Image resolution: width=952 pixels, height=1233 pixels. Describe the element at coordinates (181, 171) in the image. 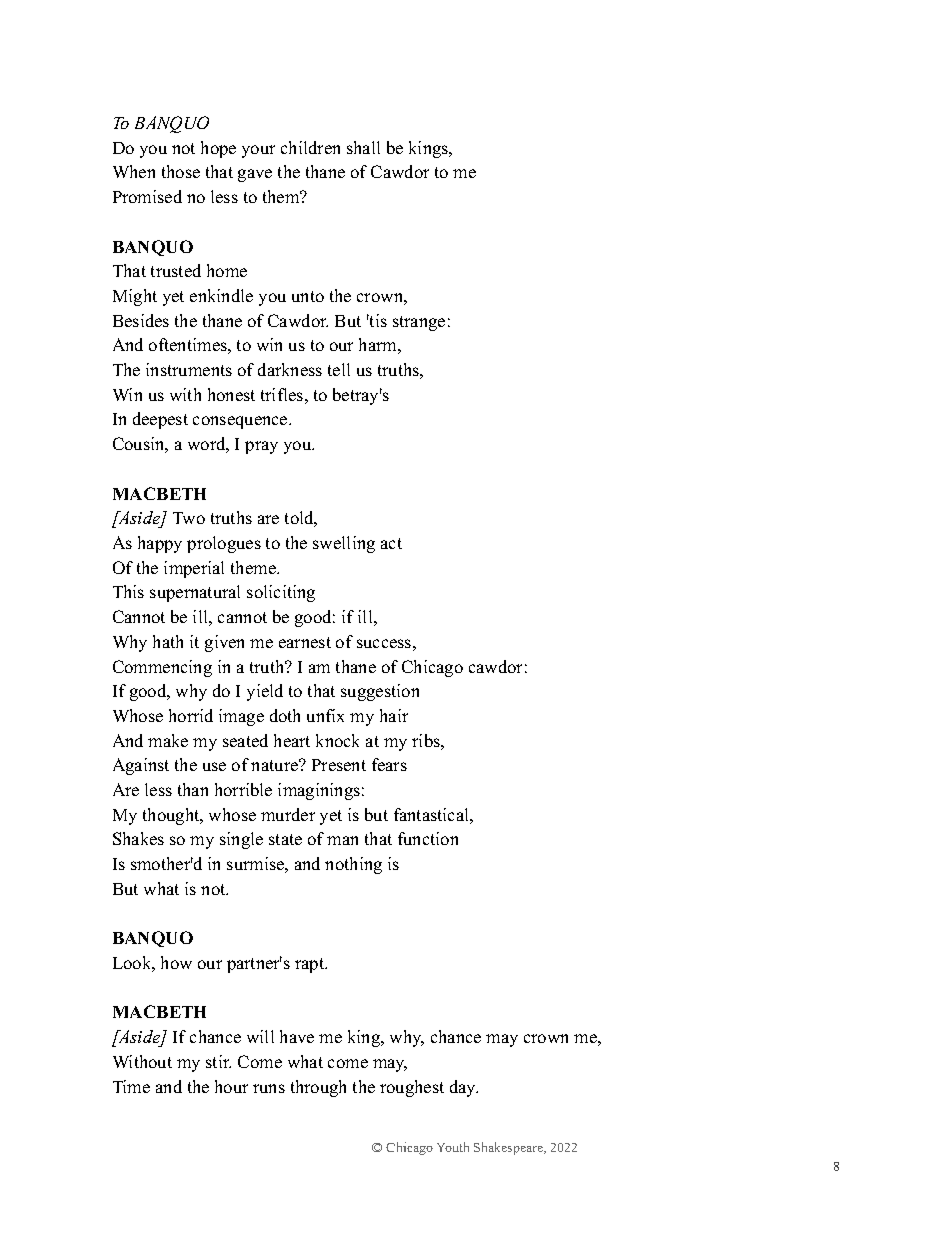

I see `those` at that location.
